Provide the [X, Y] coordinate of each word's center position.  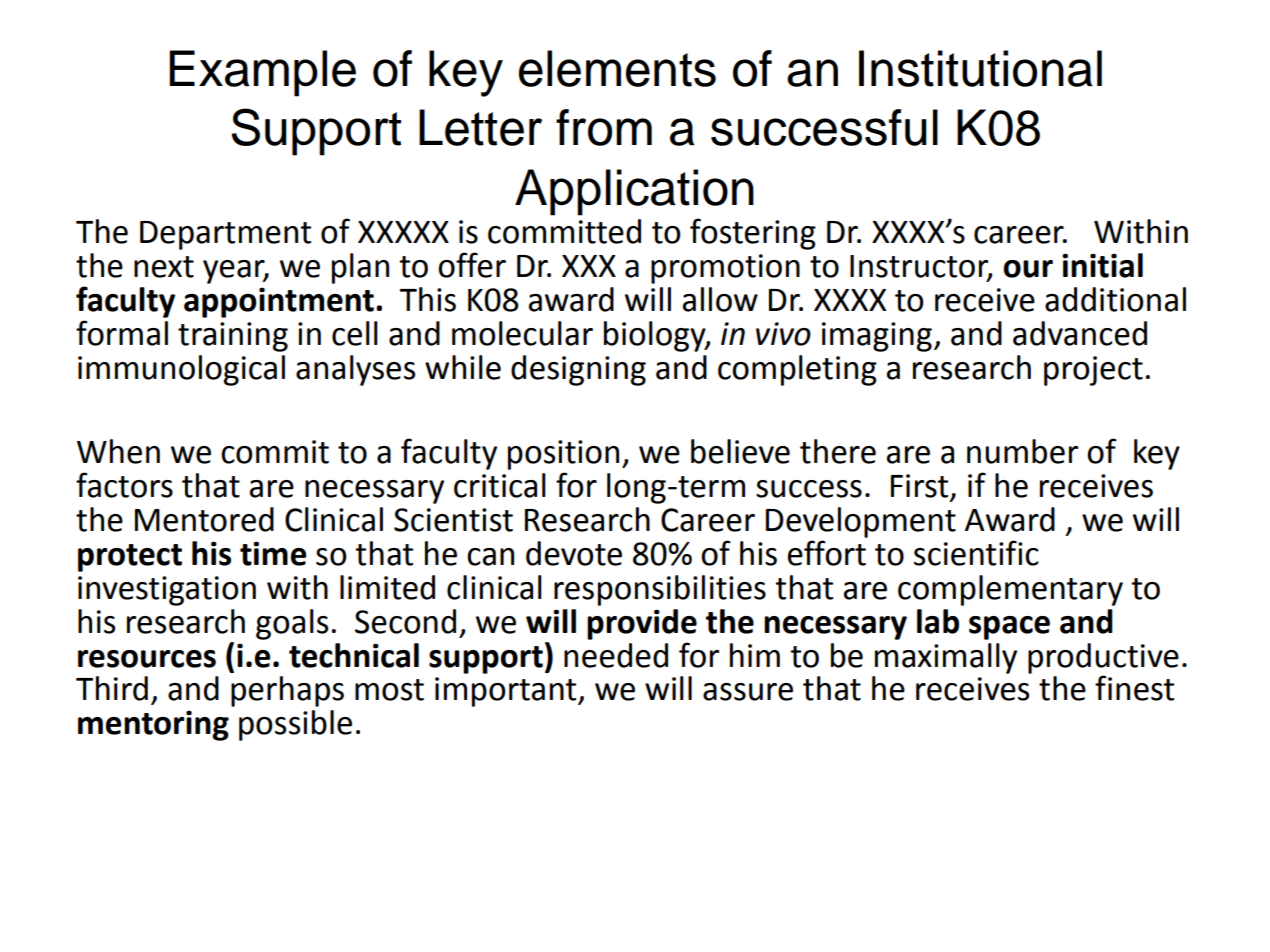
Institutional [980, 68]
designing [578, 370]
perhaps [287, 691]
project [1093, 371]
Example [262, 73]
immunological [181, 370]
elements [617, 68]
